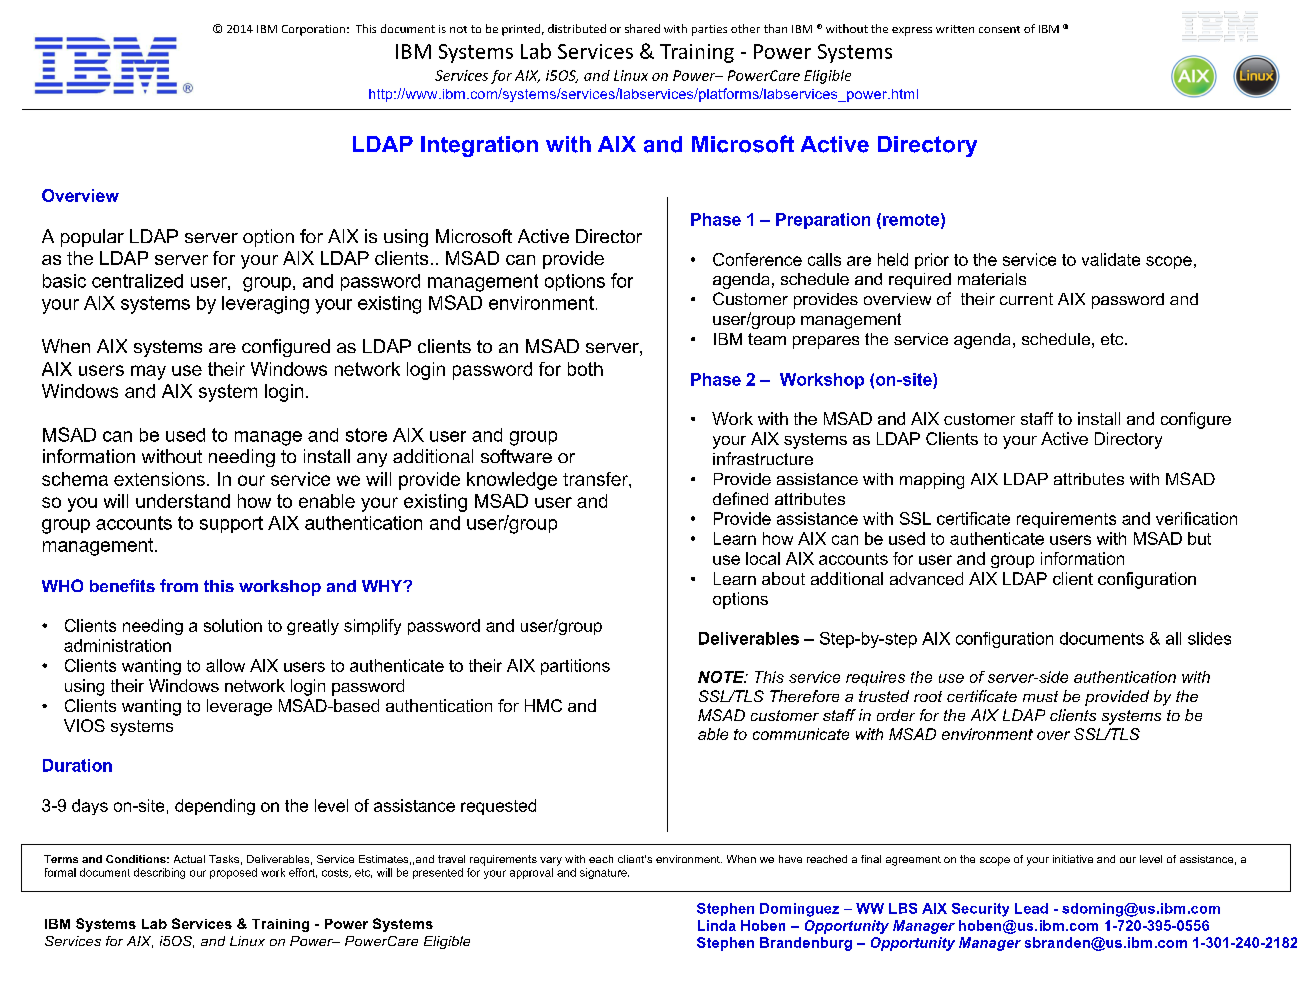 Image resolution: width=1313 pixels, height=985 pixels. Describe the element at coordinates (183, 501) in the page. I see `understand` at that location.
